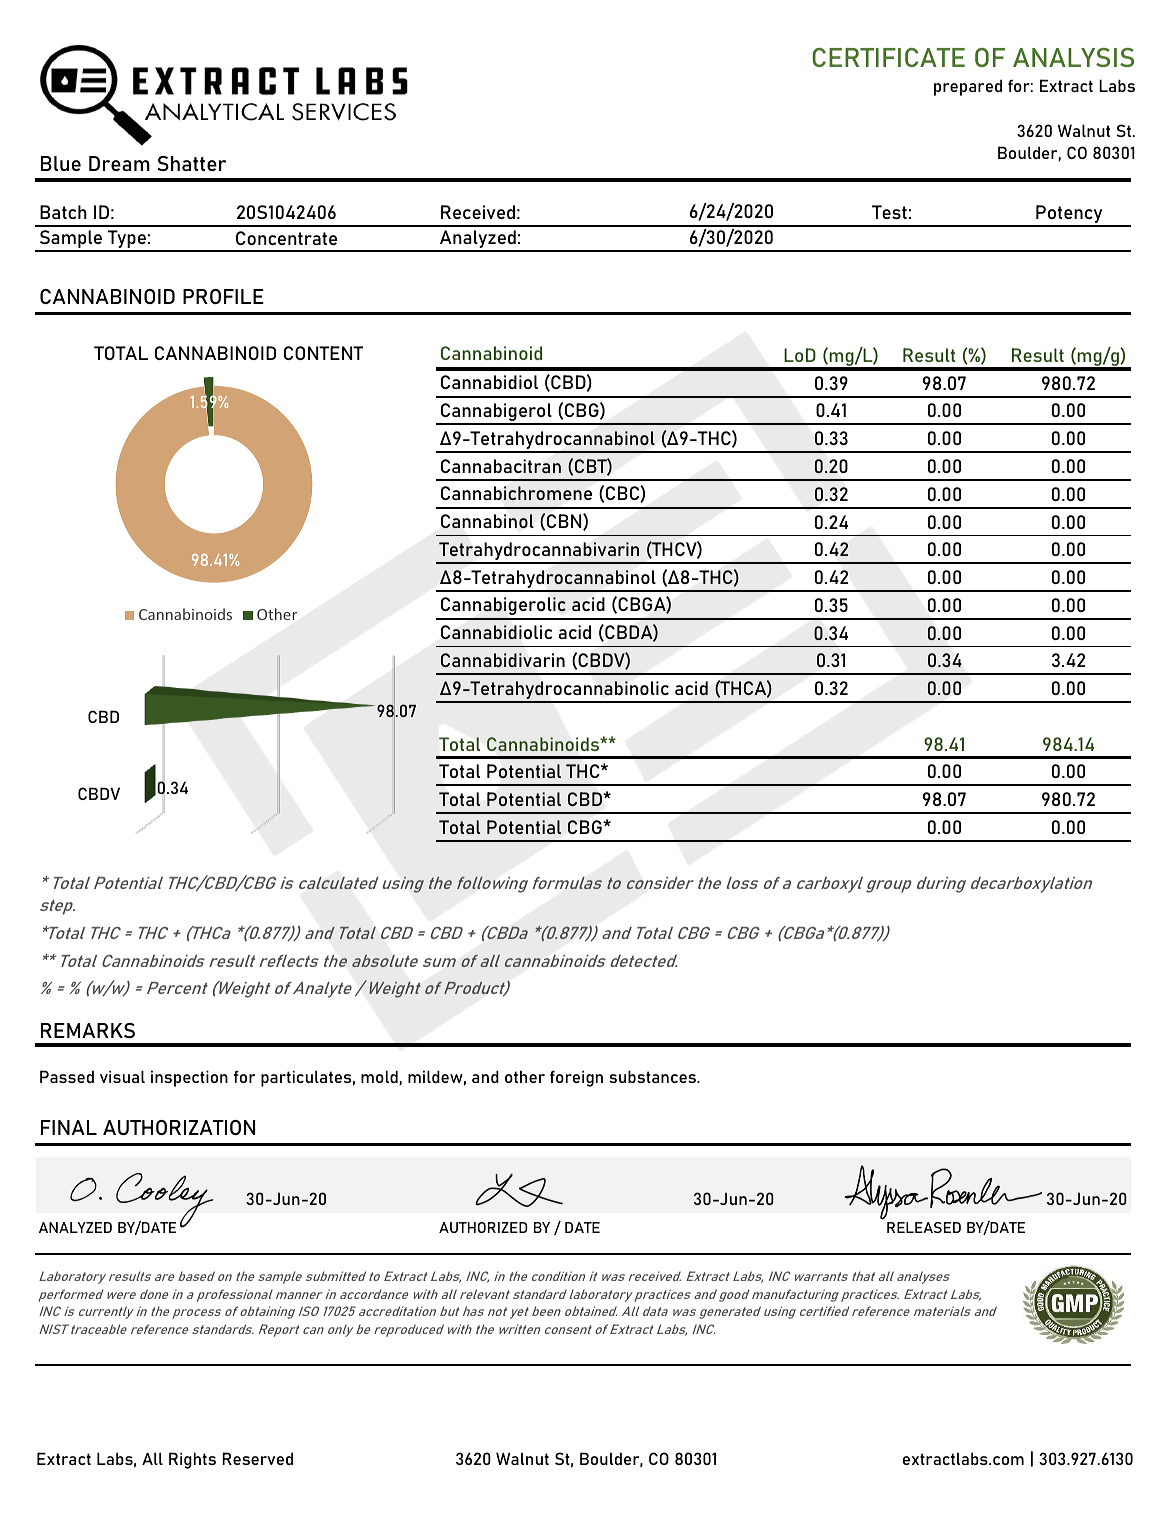 The image size is (1170, 1514). What do you see at coordinates (323, 353) in the screenshot?
I see `CONTENT` at bounding box center [323, 353].
